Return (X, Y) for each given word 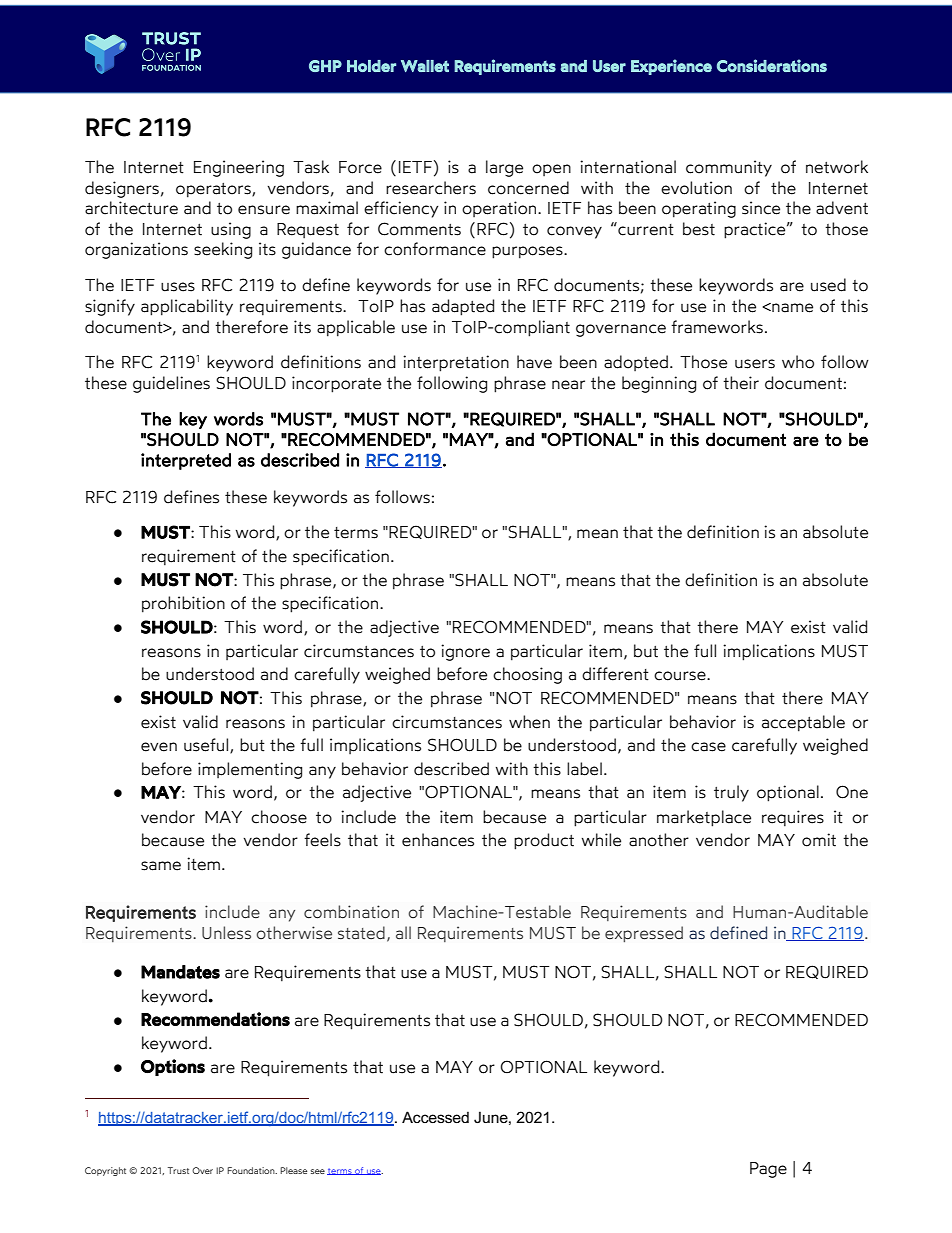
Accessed (435, 1117)
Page (768, 1170)
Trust (178, 1170)
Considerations (772, 65)
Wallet (425, 66)
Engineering (239, 168)
